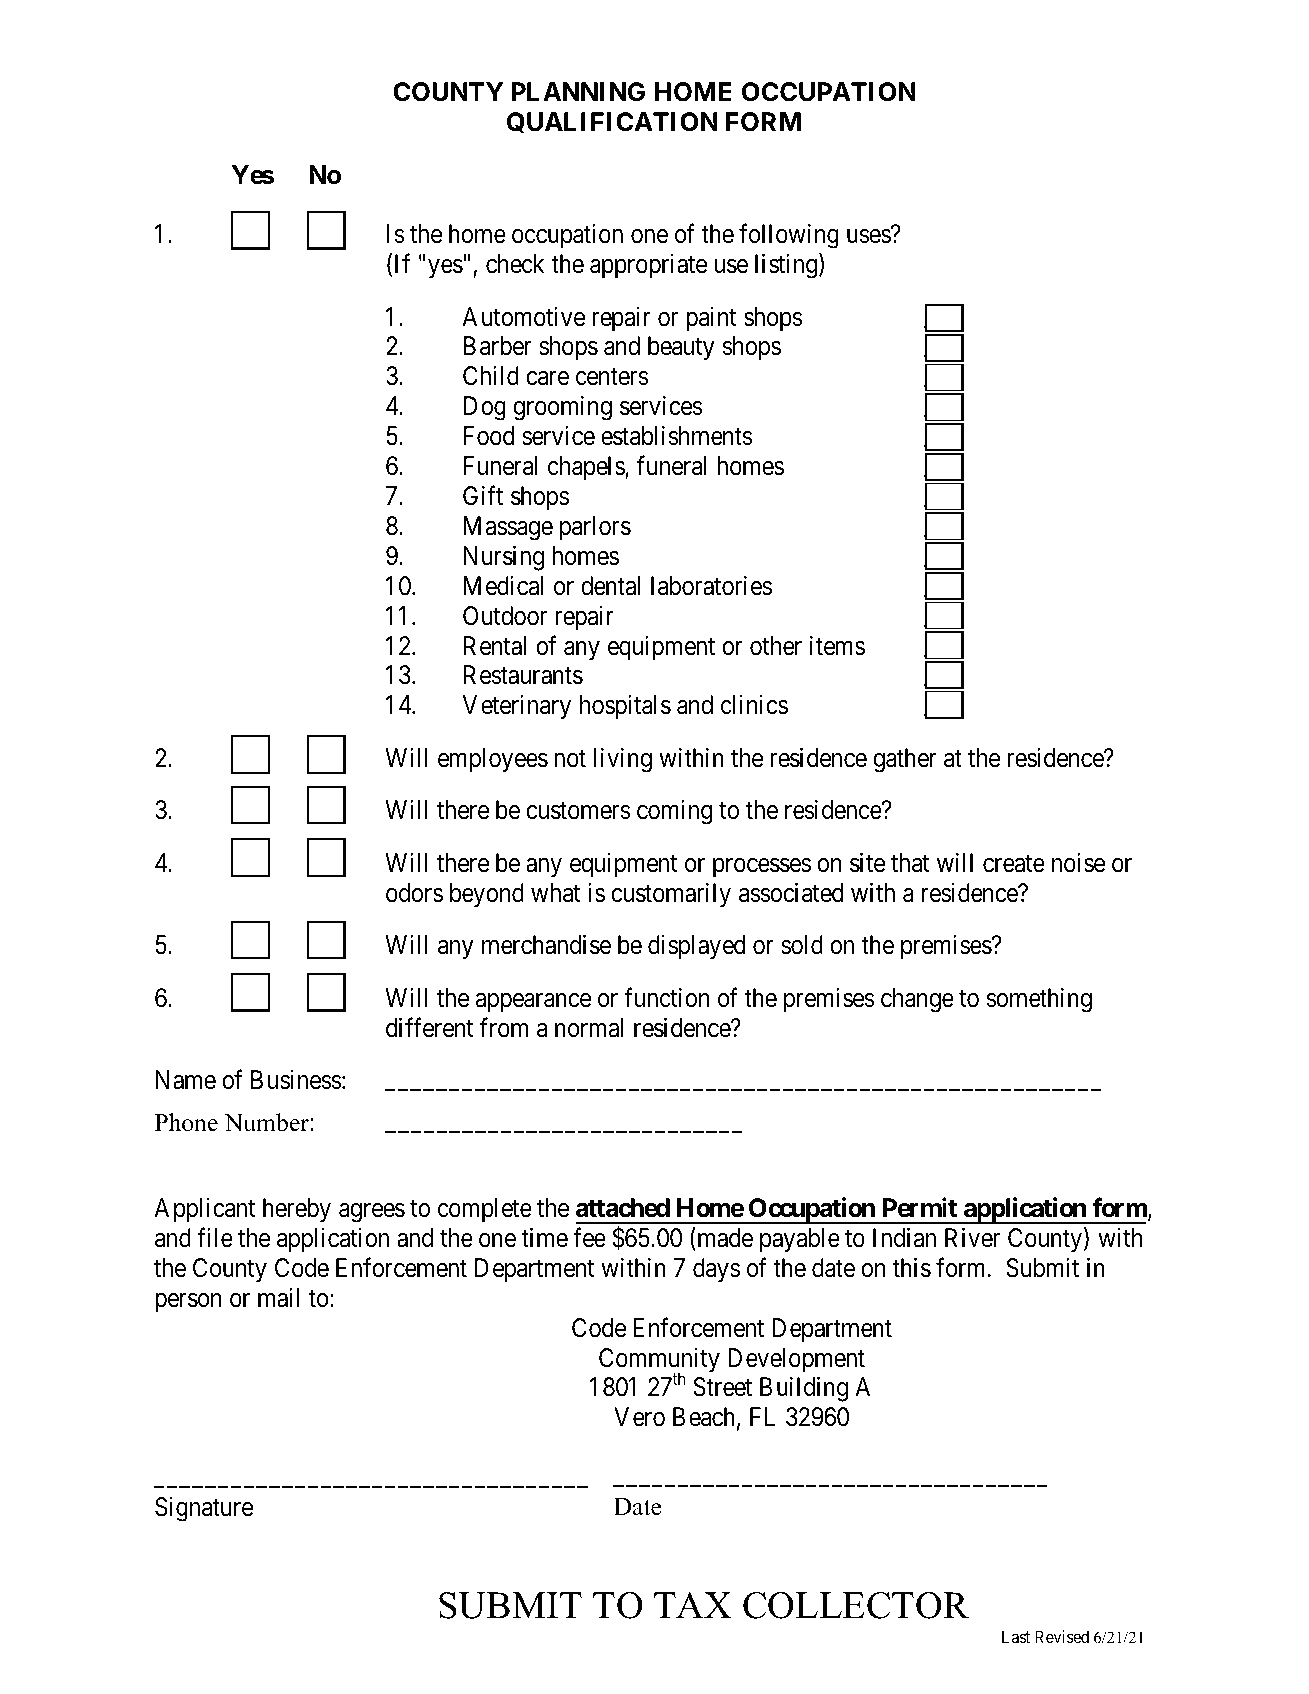  What do you see at coordinates (612, 122) in the document?
I see `QUALIFICATION` at bounding box center [612, 122].
